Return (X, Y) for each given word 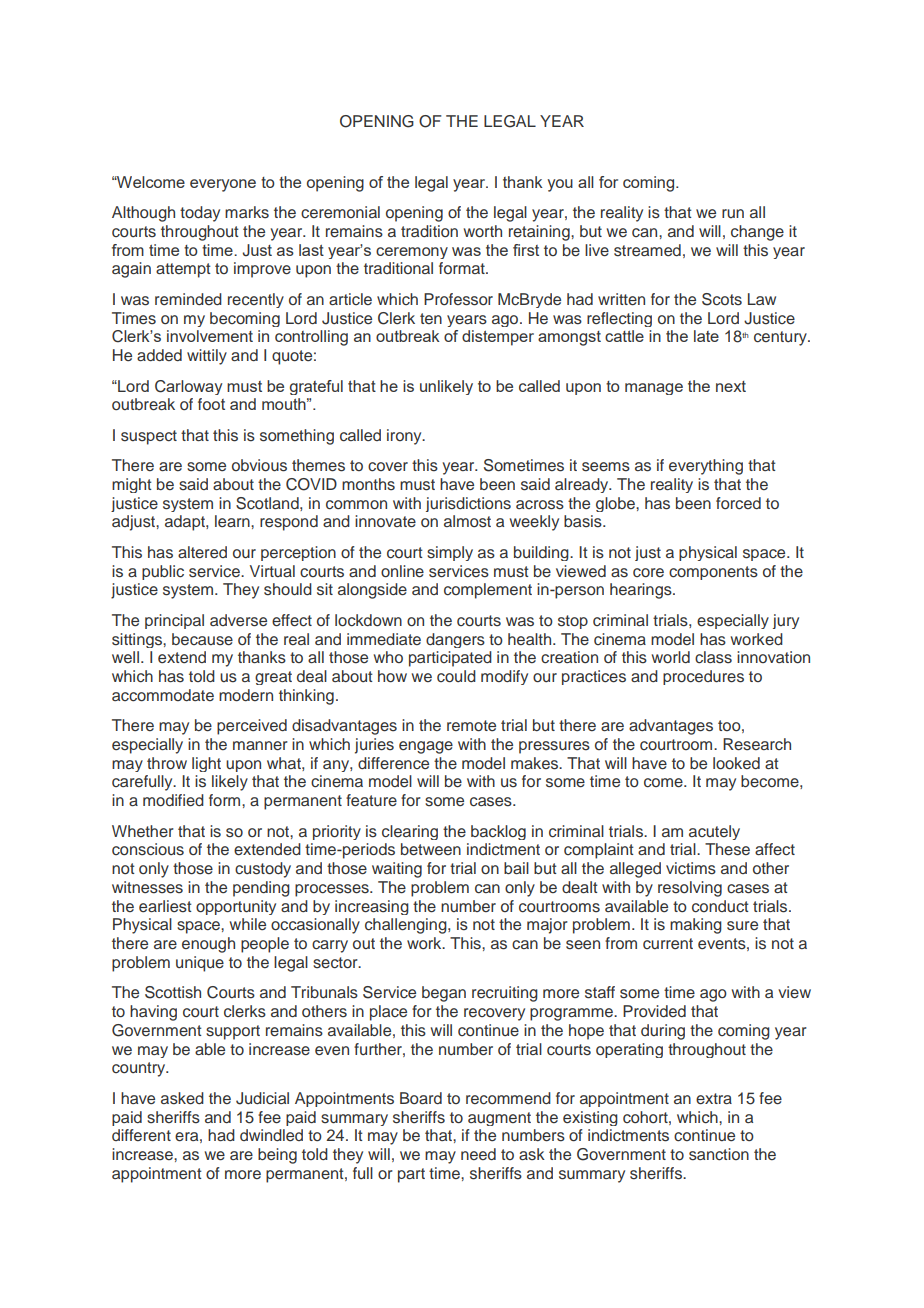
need (478, 1154)
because (202, 639)
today (200, 214)
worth (483, 231)
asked (182, 1098)
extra (714, 1099)
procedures (703, 677)
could (456, 676)
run (733, 213)
